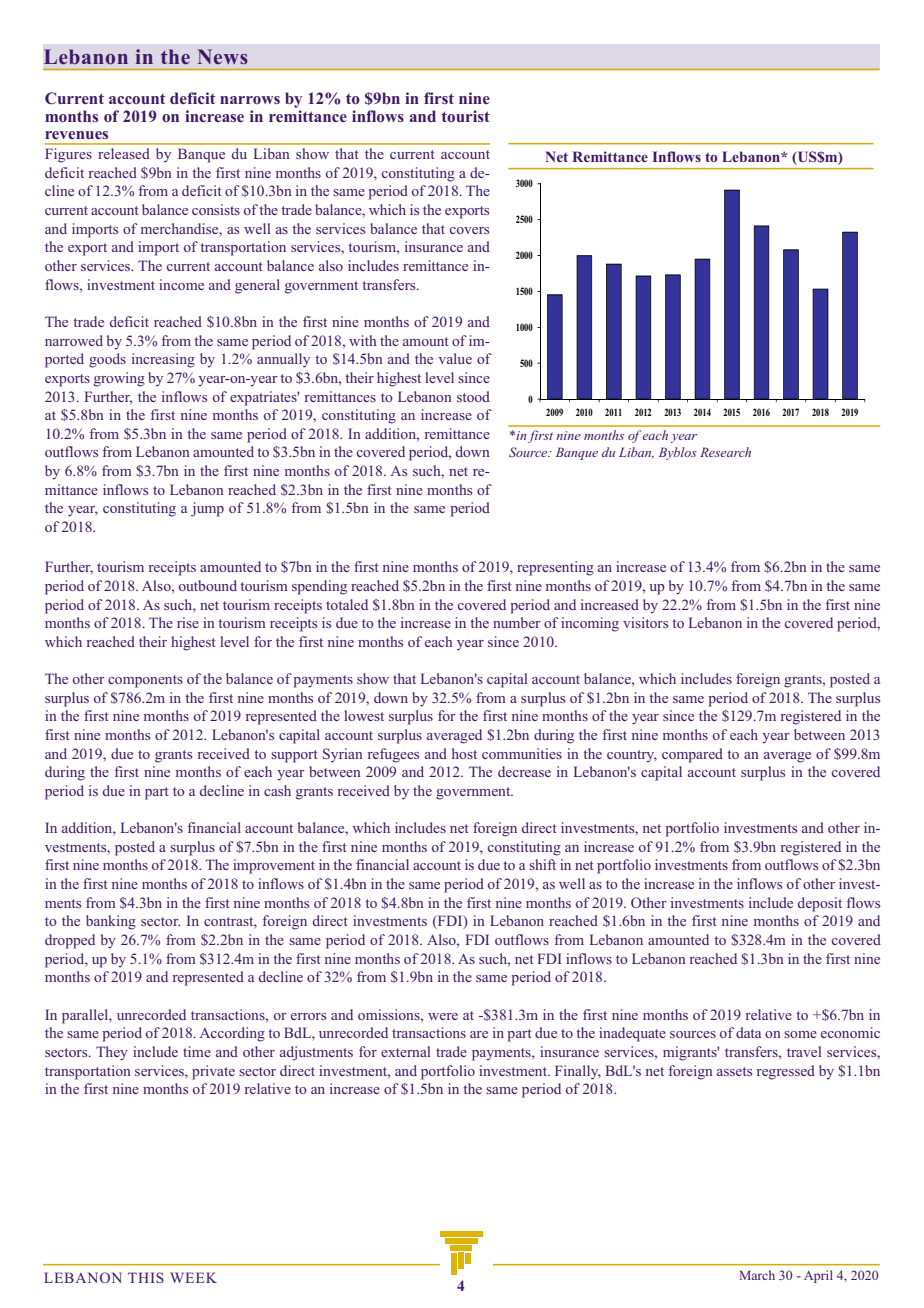  Describe the element at coordinates (725, 452) in the image. I see `Research` at that location.
